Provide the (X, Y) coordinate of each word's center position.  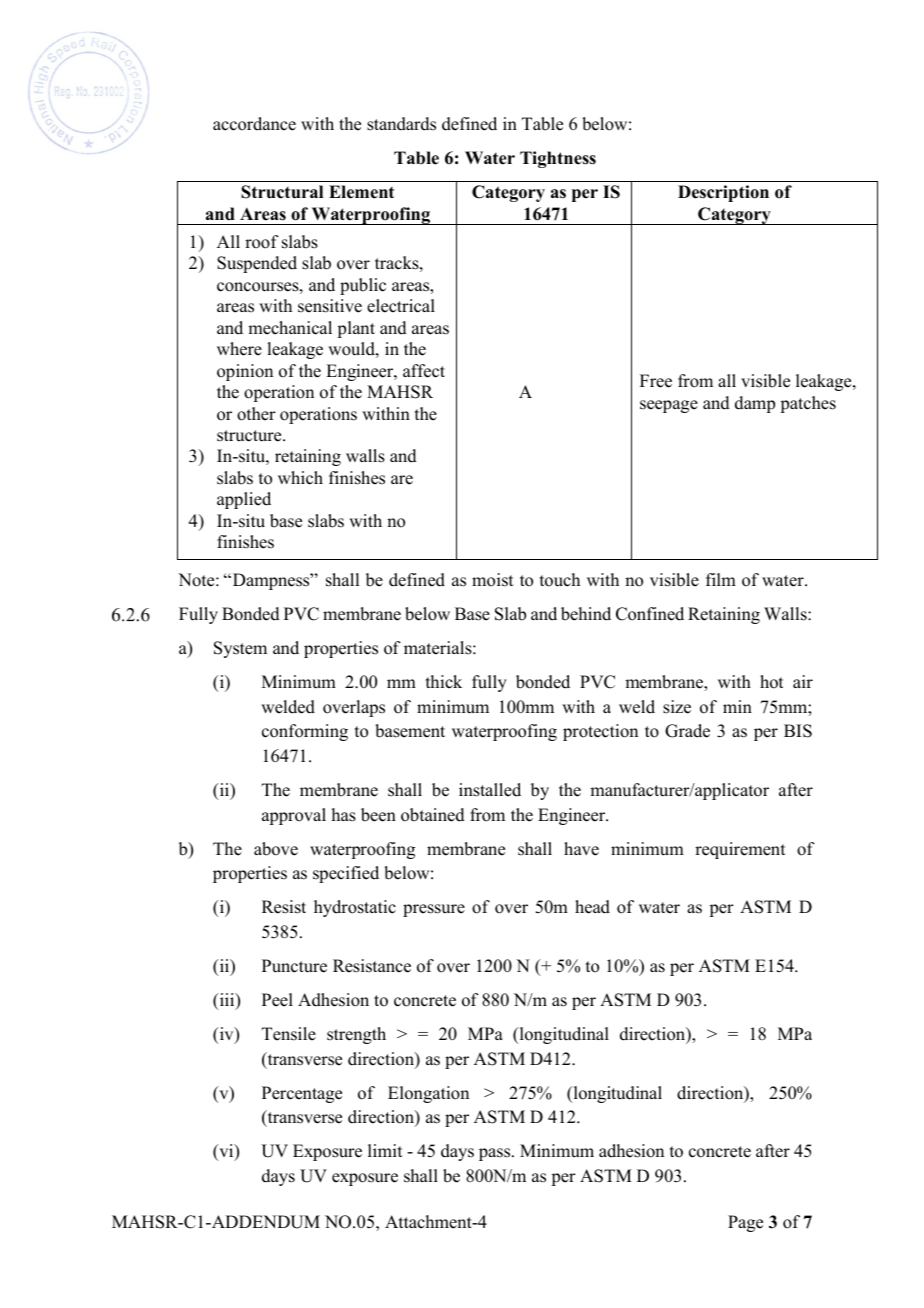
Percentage (302, 1094)
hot (771, 682)
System (240, 649)
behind (586, 614)
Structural (282, 192)
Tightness (558, 159)
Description (723, 193)
